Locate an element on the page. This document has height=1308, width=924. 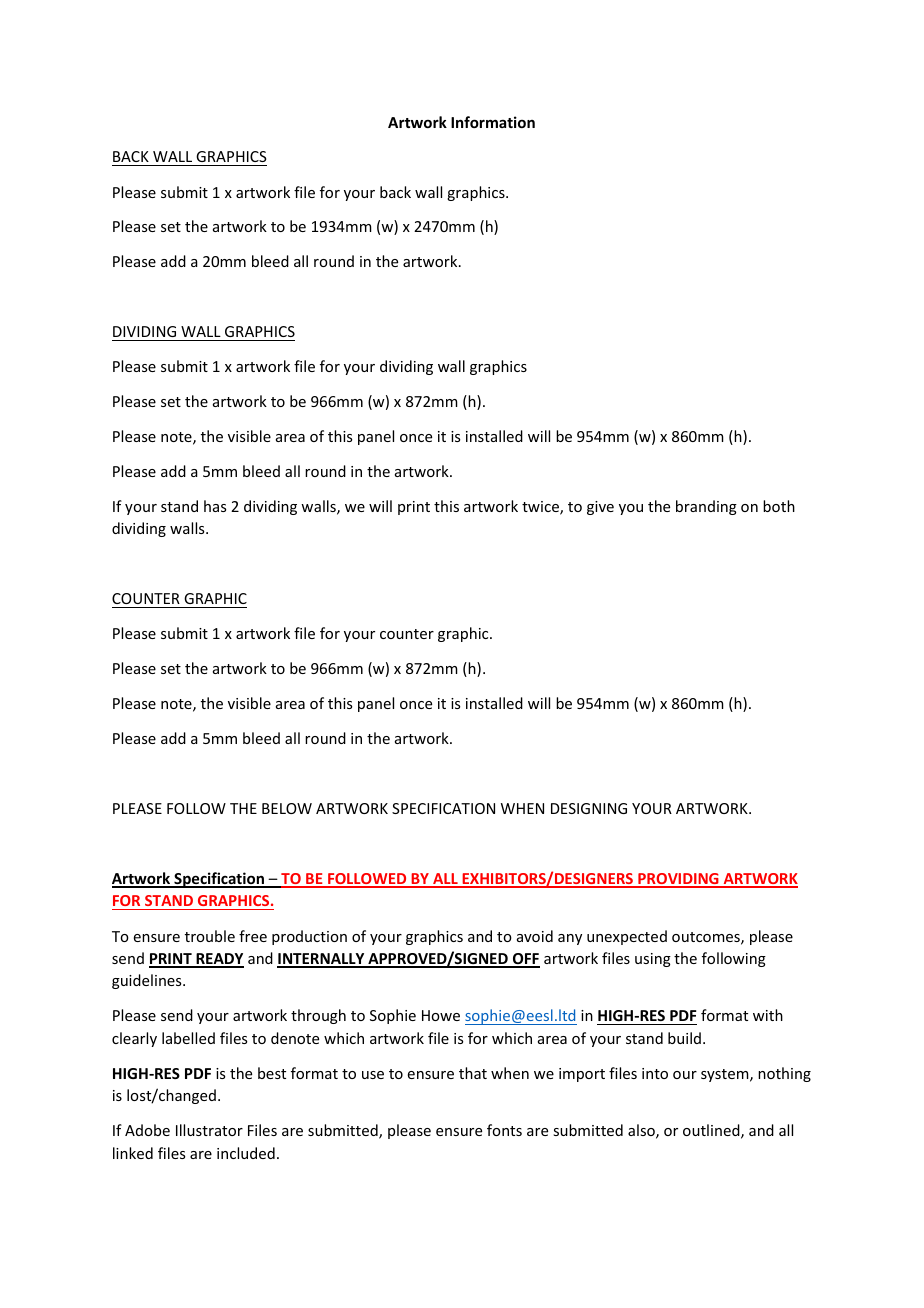
Illustrator is located at coordinates (209, 1130).
